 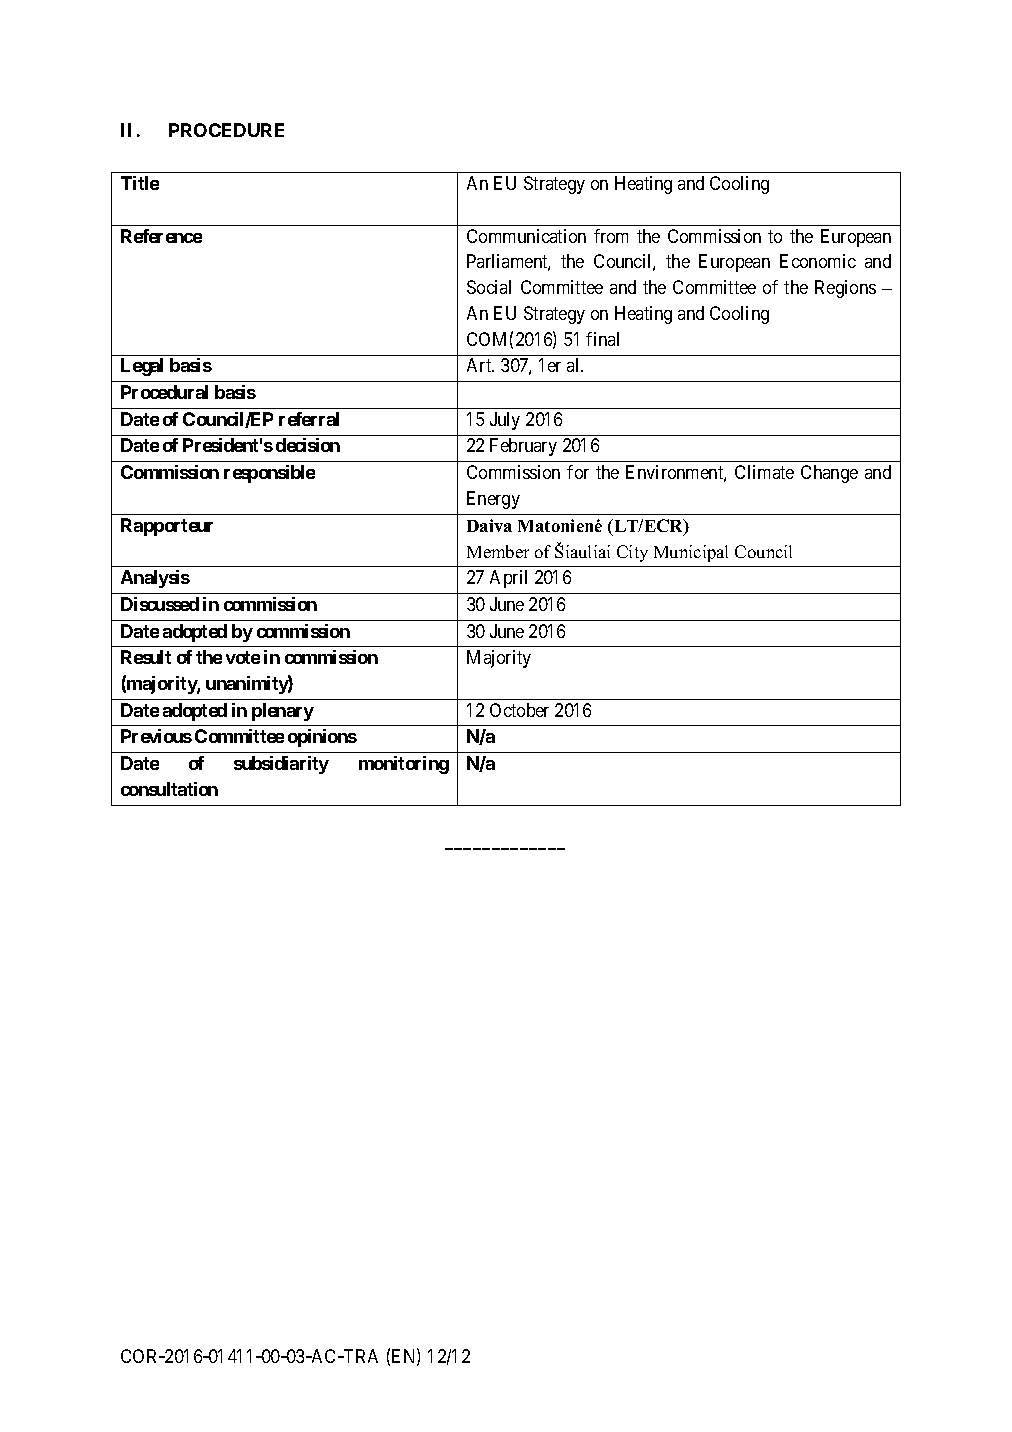 I want to click on from, so click(x=611, y=236).
